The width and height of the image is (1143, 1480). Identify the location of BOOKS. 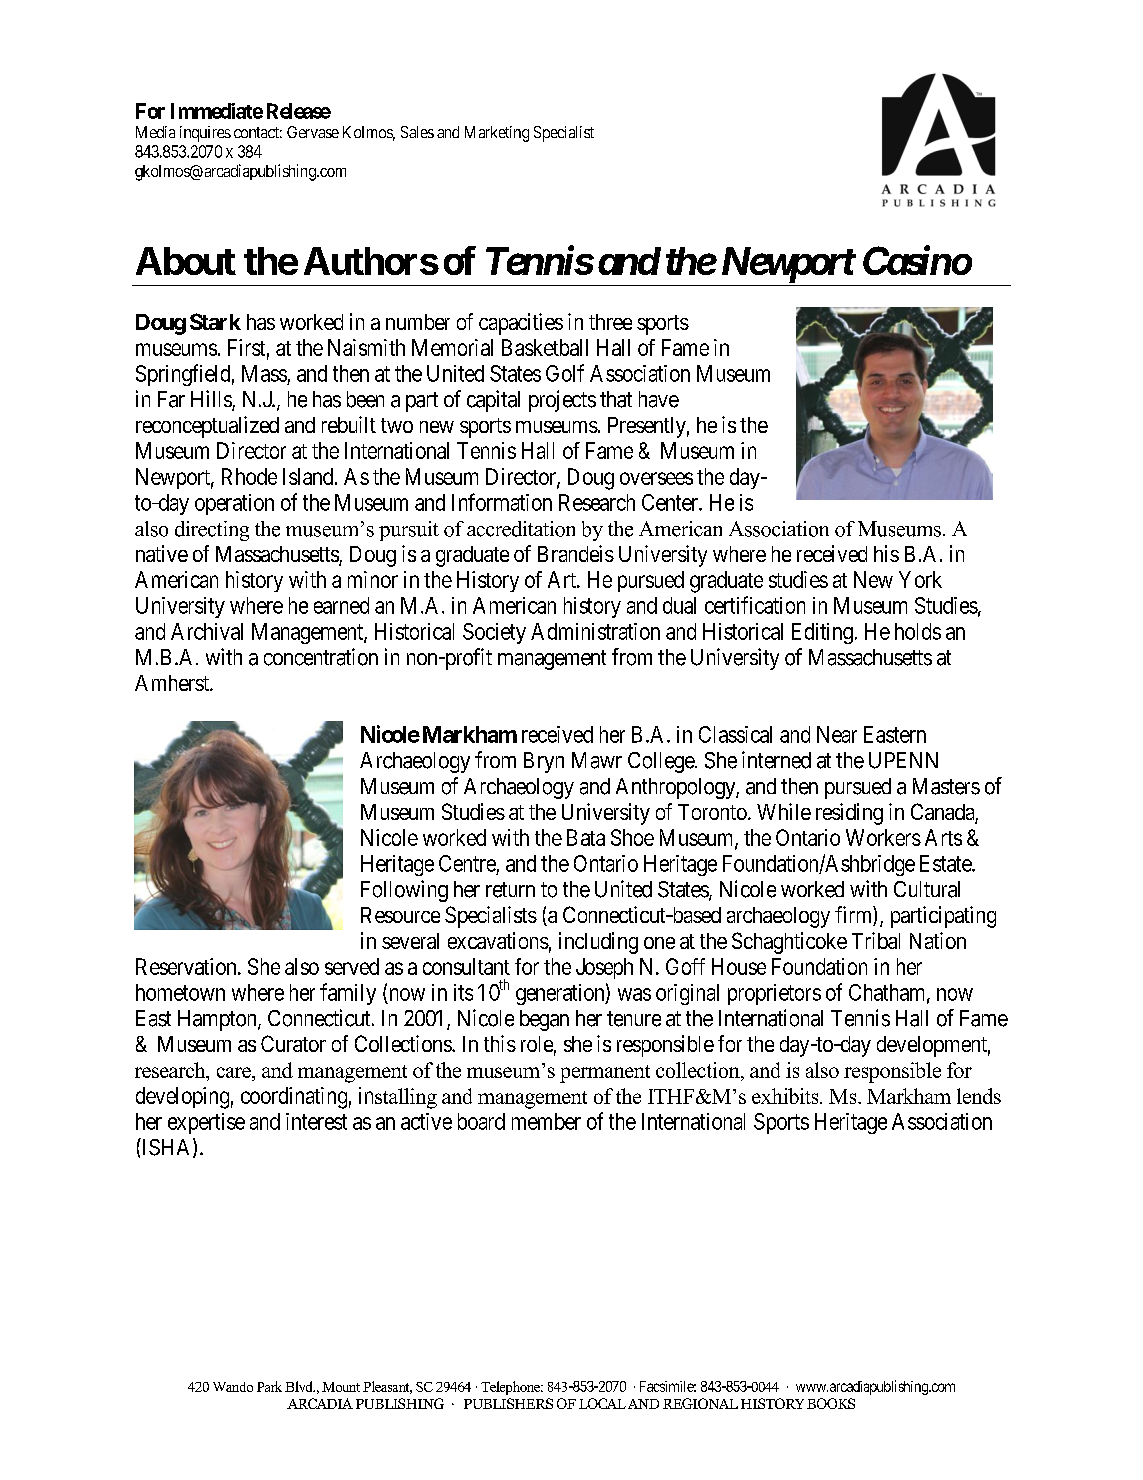
(831, 1403).
